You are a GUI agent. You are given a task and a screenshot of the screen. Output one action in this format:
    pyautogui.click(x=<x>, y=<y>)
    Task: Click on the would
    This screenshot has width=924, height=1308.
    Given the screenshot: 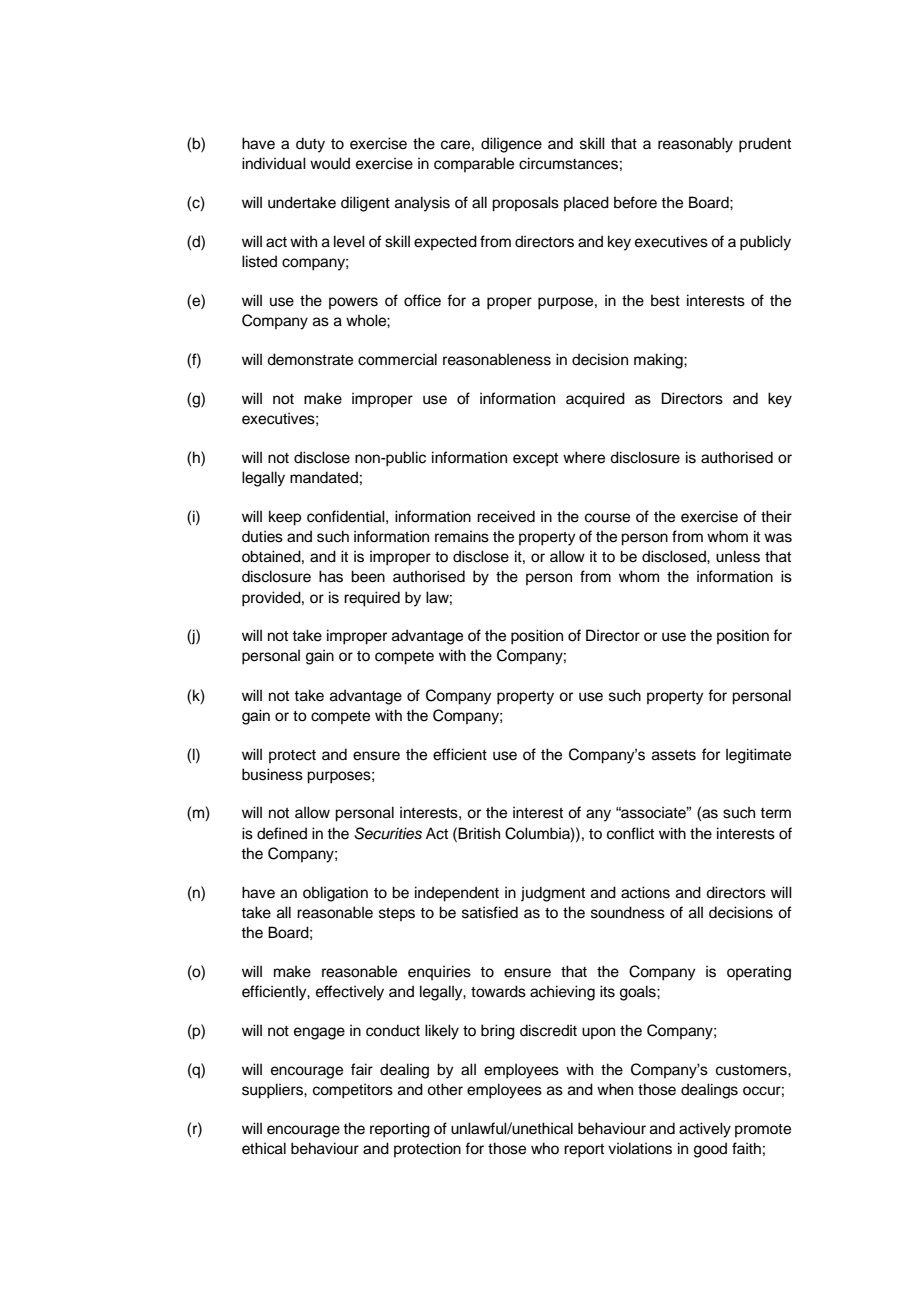 What is the action you would take?
    pyautogui.click(x=330, y=163)
